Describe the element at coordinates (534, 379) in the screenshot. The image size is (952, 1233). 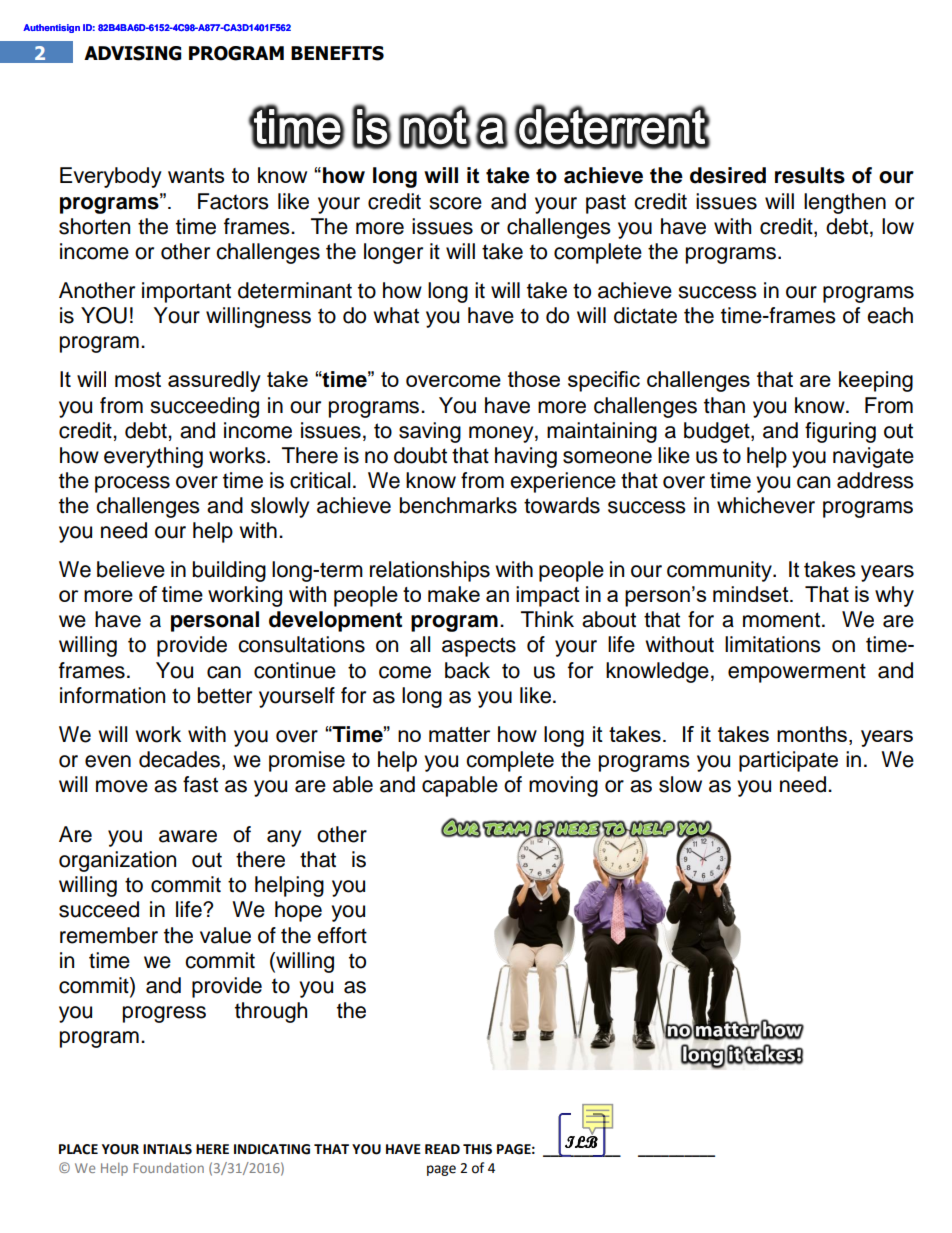
I see `those` at that location.
